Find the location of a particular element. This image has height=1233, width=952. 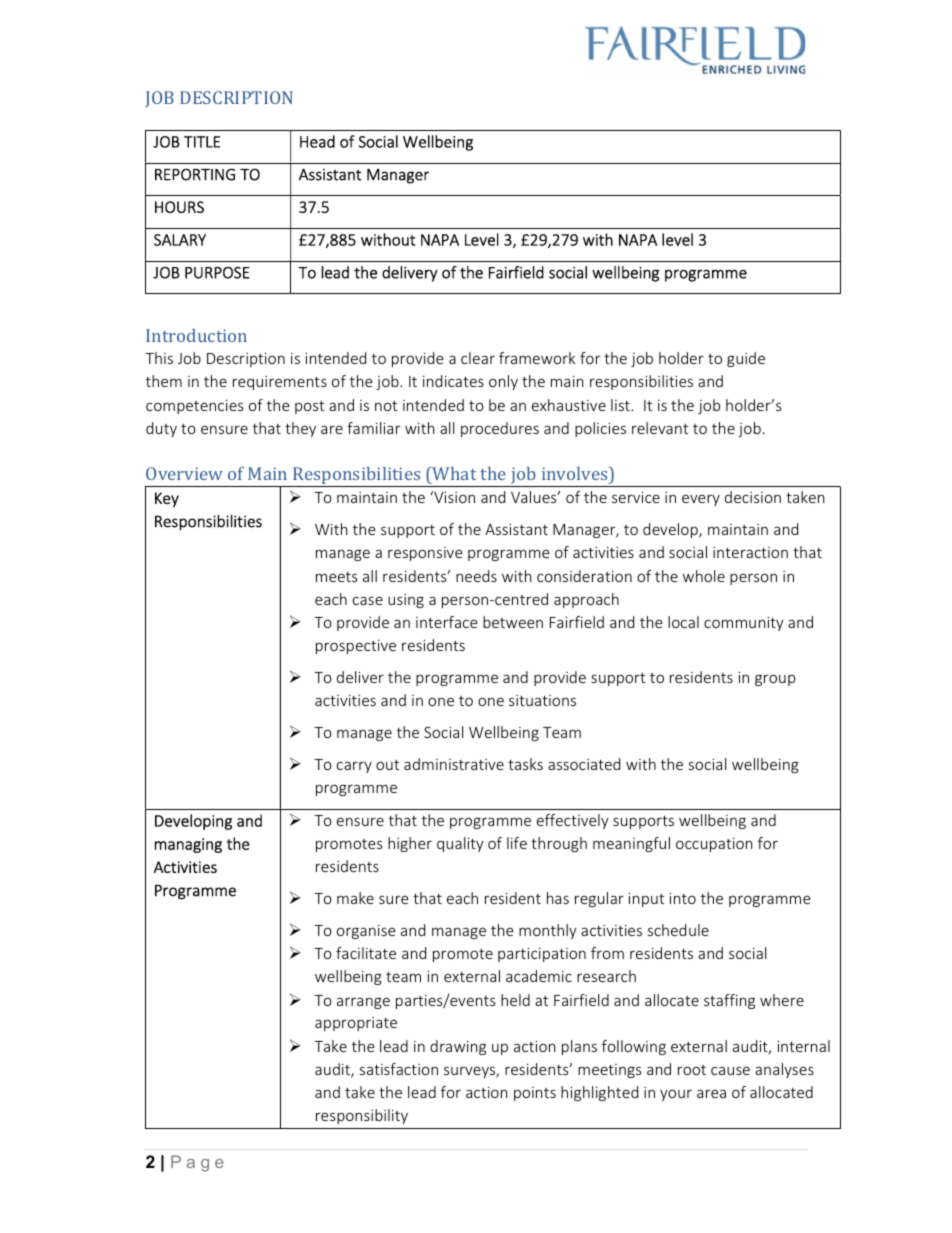

guide is located at coordinates (746, 359).
